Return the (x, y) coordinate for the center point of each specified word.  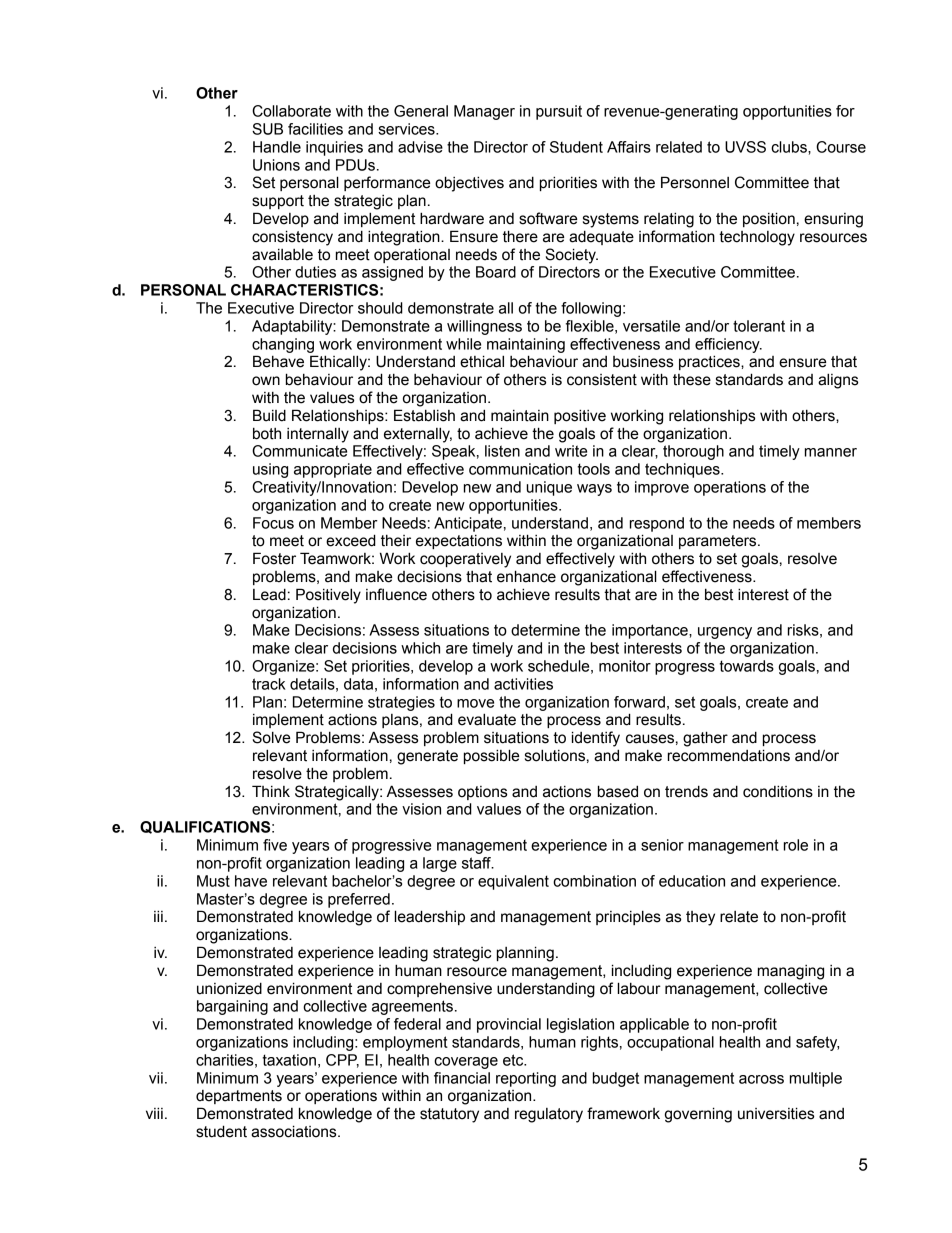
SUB (267, 129)
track (269, 684)
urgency (725, 633)
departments (239, 1097)
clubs (790, 147)
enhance (526, 576)
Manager (484, 112)
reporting (526, 1079)
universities (776, 1113)
